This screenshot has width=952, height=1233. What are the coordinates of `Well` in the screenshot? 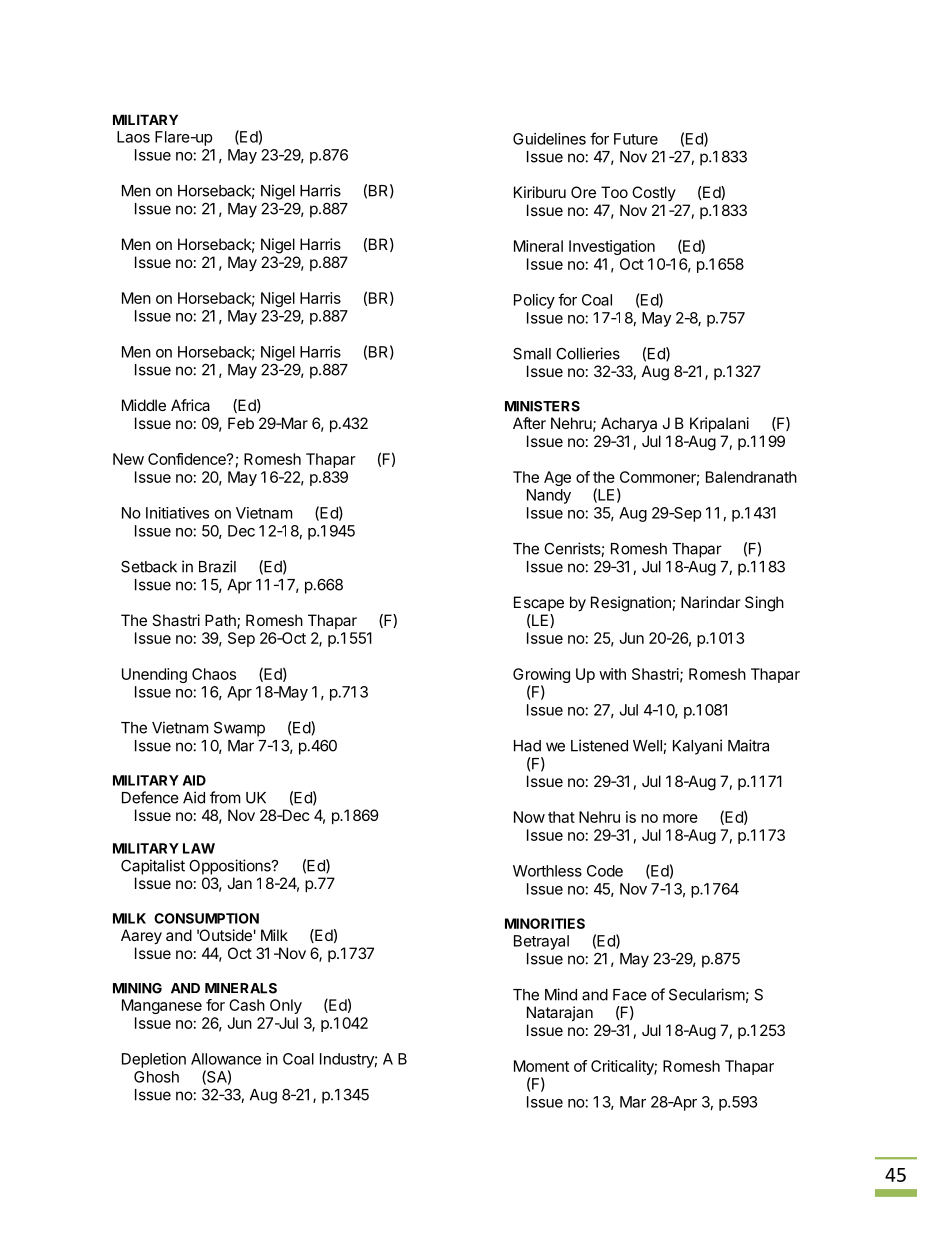 It's located at (648, 747).
